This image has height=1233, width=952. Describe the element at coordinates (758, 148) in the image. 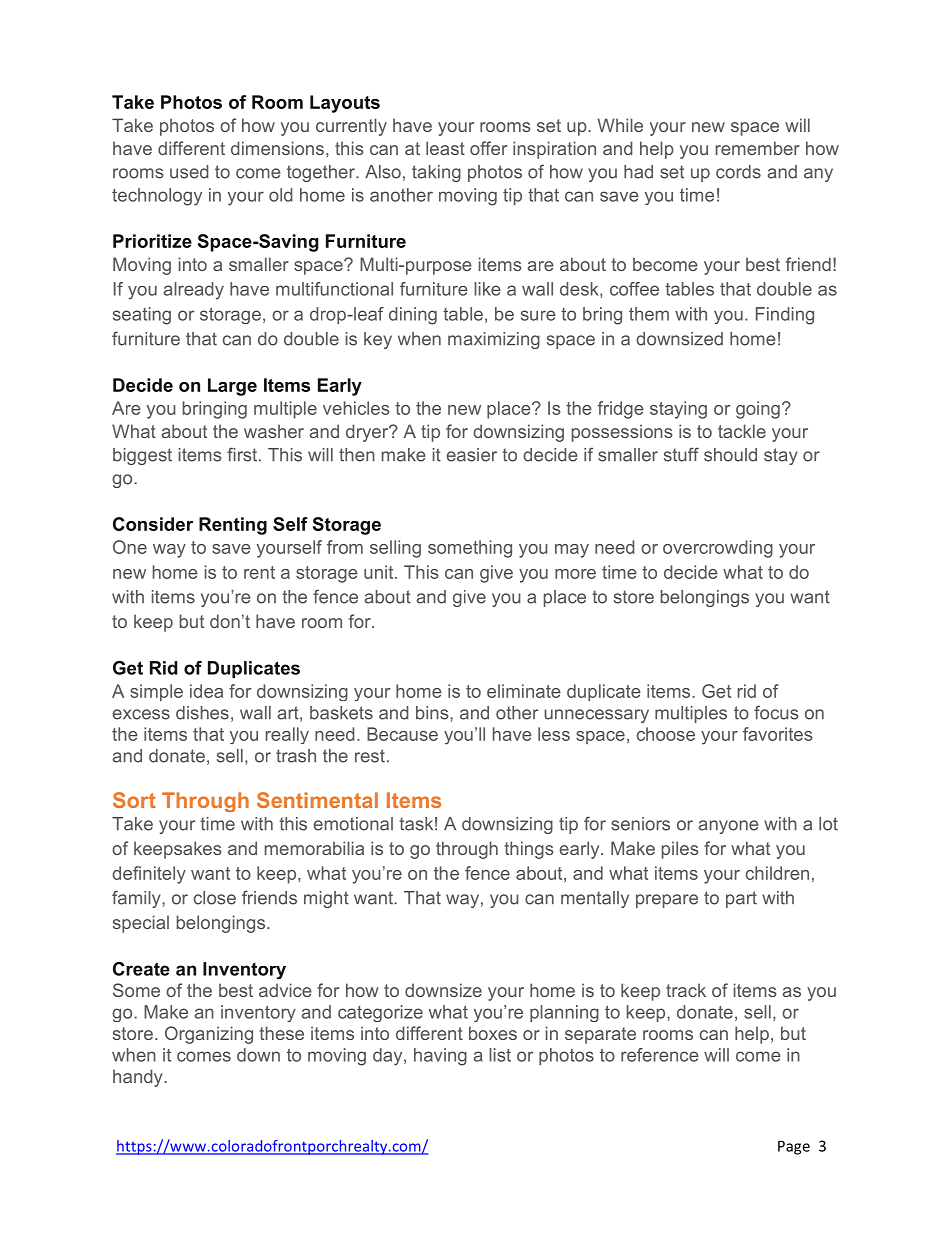

I see `remember` at that location.
